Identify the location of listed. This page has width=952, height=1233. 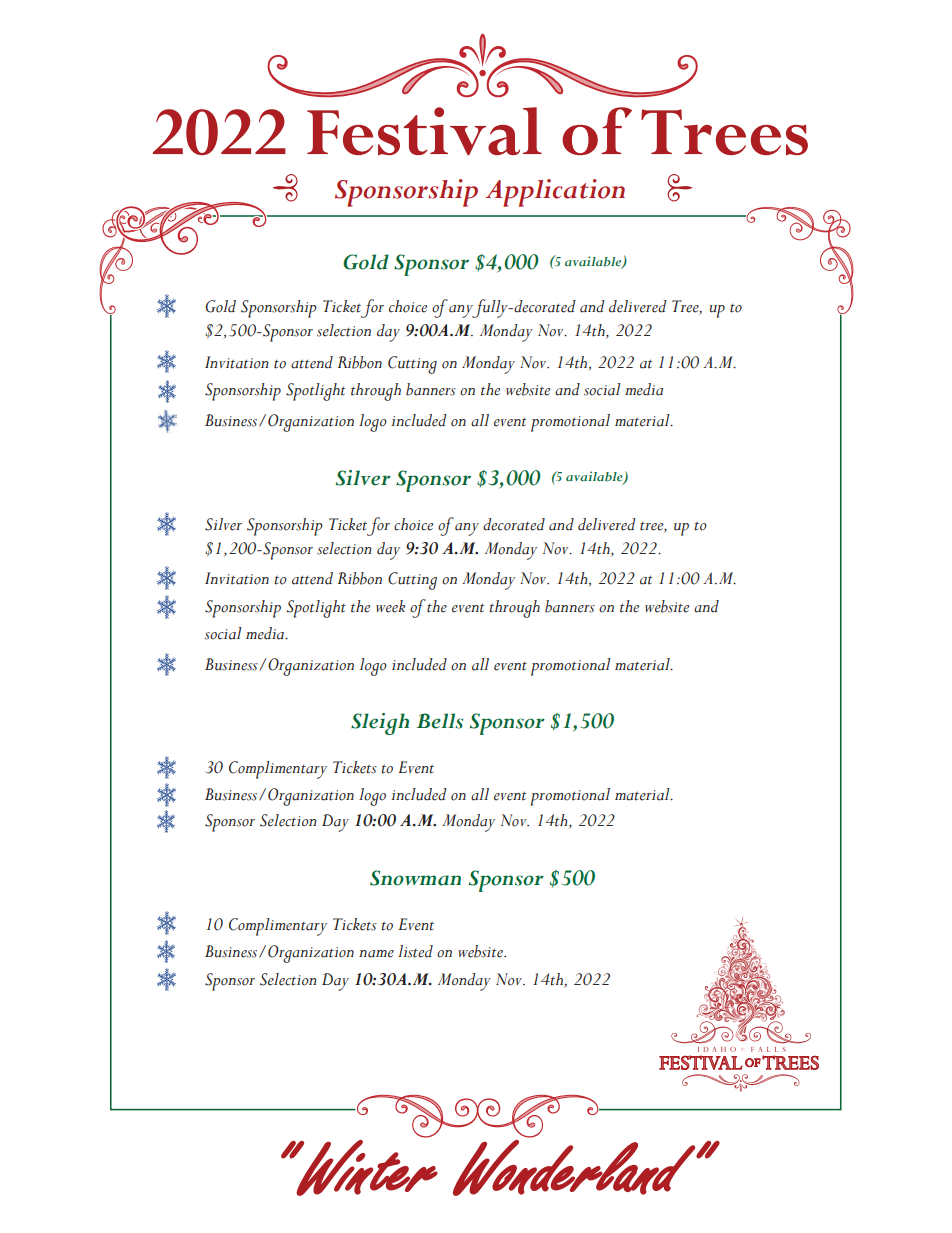
(415, 951).
